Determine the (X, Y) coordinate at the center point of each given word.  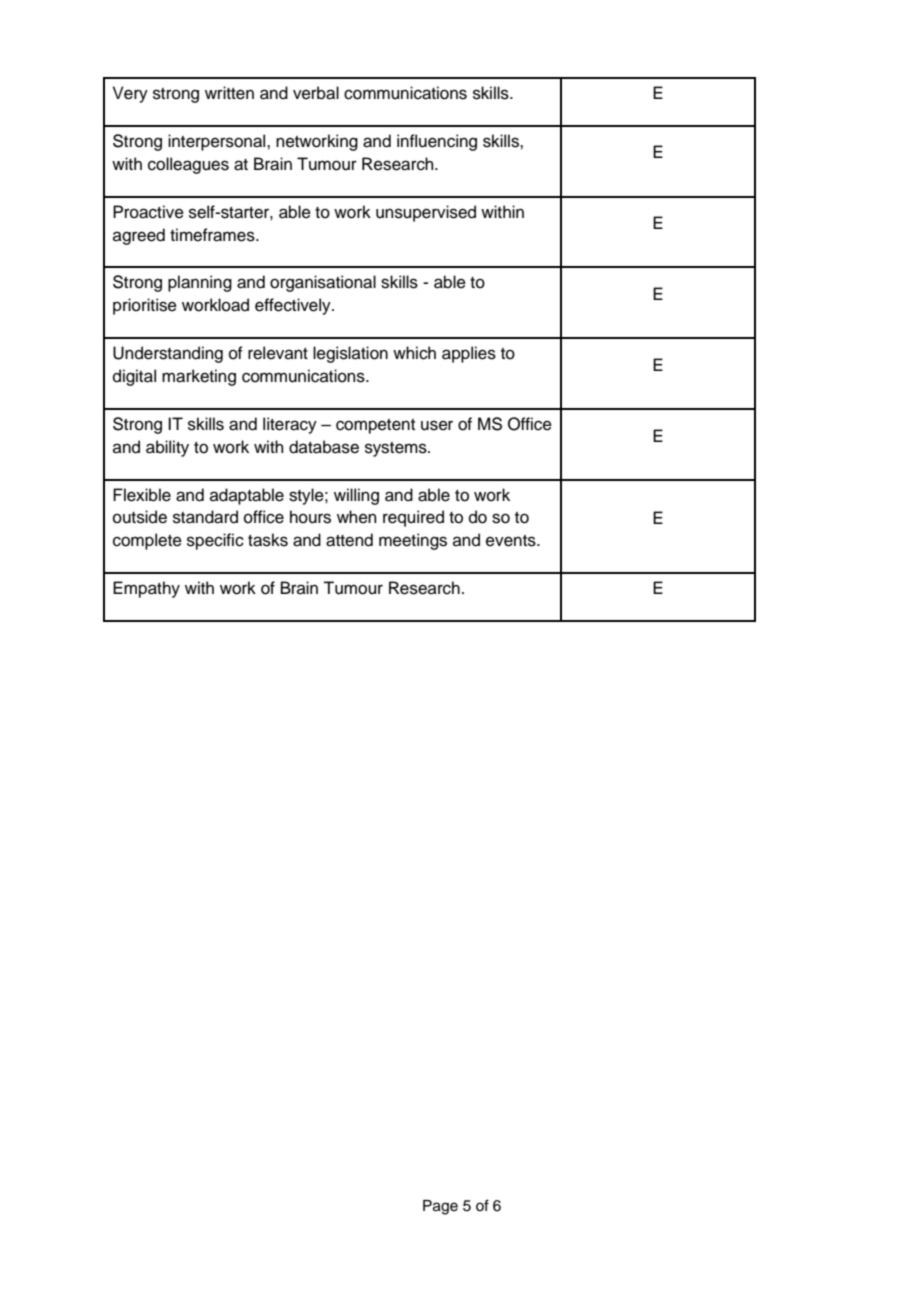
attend (349, 540)
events (512, 541)
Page (440, 1207)
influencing (437, 142)
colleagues (188, 165)
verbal (316, 93)
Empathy (146, 589)
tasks (268, 540)
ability (167, 448)
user (437, 425)
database (324, 447)
